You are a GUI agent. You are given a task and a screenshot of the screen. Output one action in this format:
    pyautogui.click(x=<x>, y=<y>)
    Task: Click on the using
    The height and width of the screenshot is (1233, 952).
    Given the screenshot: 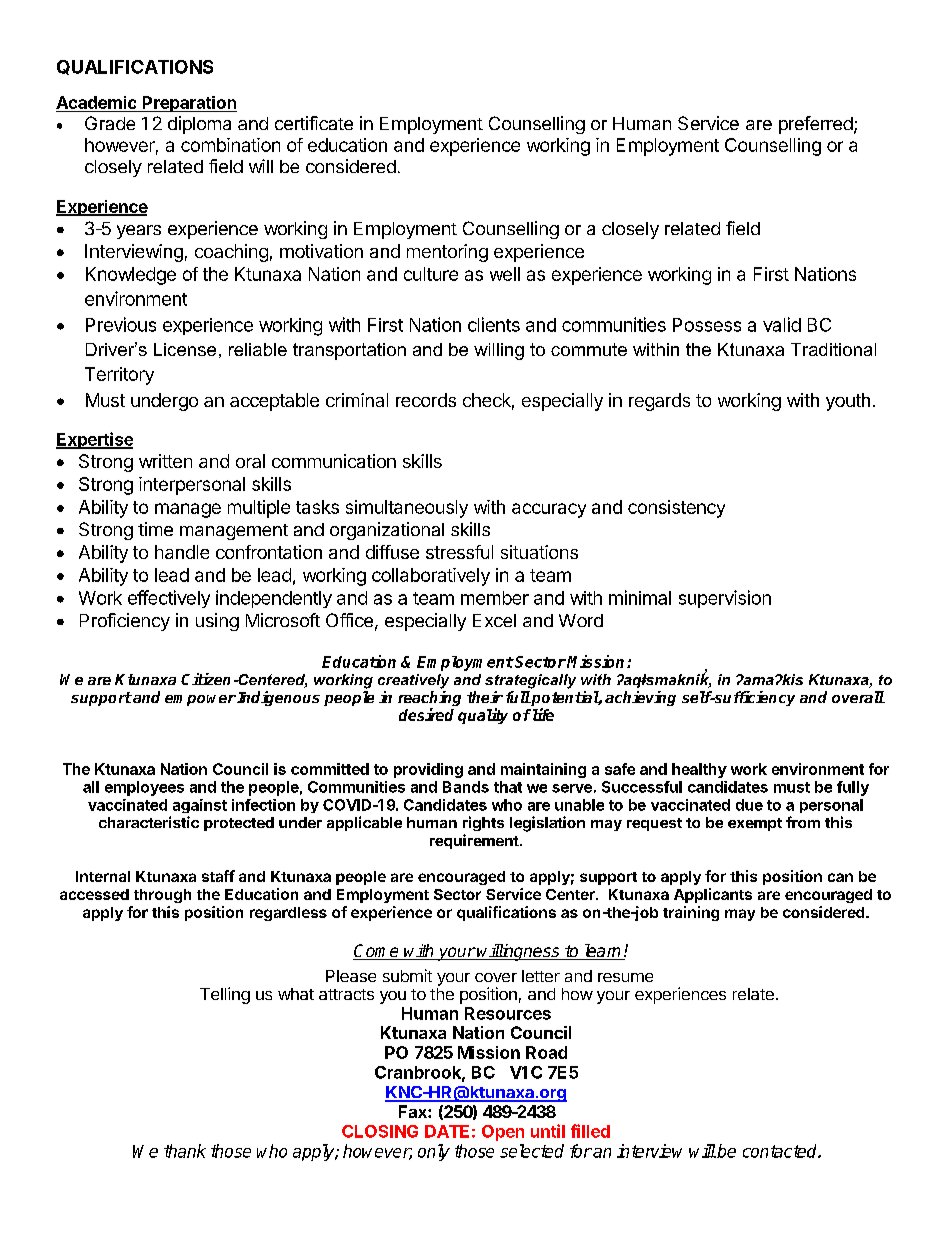 What is the action you would take?
    pyautogui.click(x=217, y=622)
